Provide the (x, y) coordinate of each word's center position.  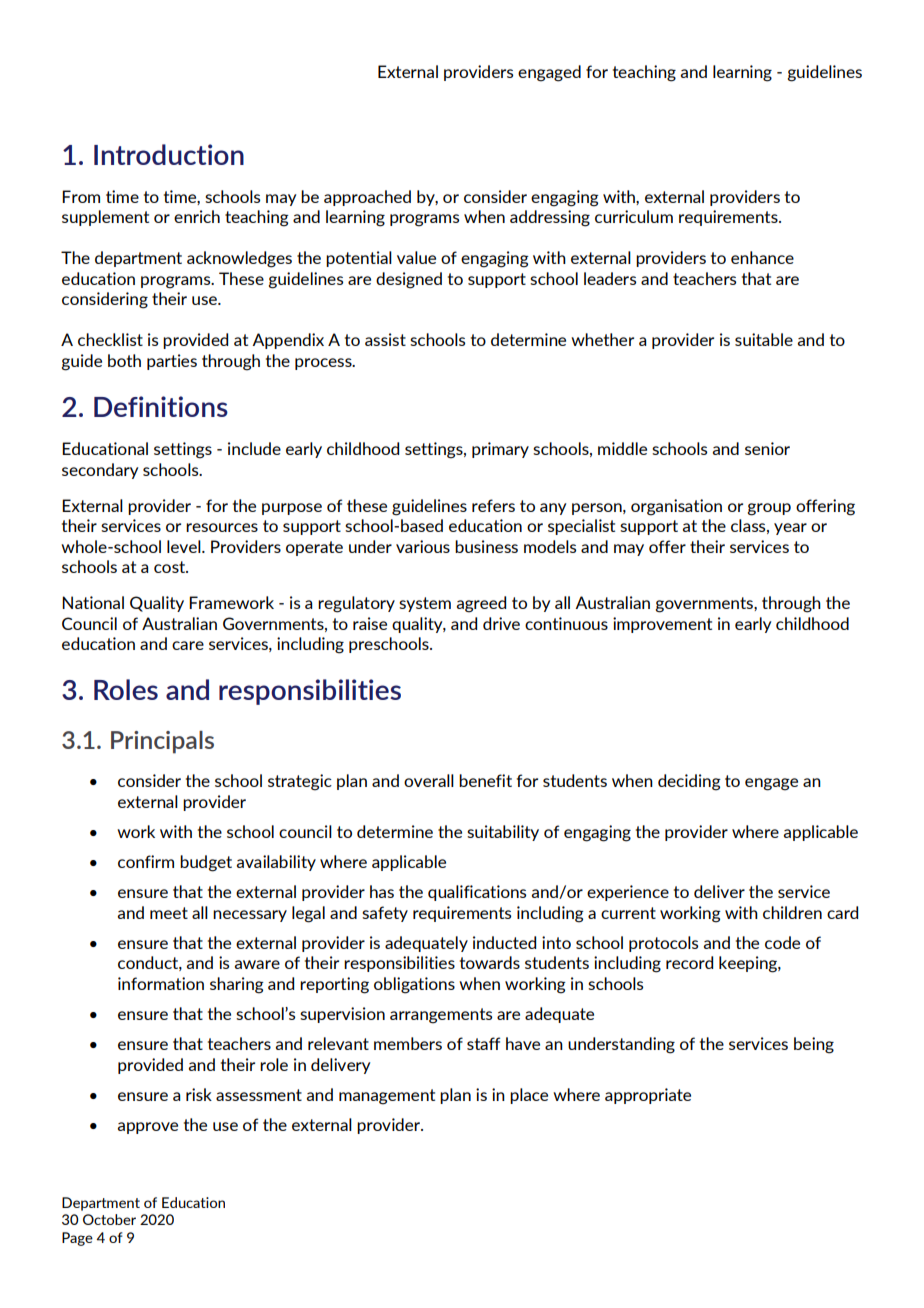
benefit (485, 780)
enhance (762, 257)
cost (171, 567)
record (689, 962)
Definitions (161, 406)
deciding (689, 782)
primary (500, 450)
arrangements (441, 1016)
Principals (162, 742)
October (109, 1219)
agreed (481, 604)
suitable (764, 339)
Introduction (169, 154)
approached (367, 198)
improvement (662, 625)
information (161, 983)
